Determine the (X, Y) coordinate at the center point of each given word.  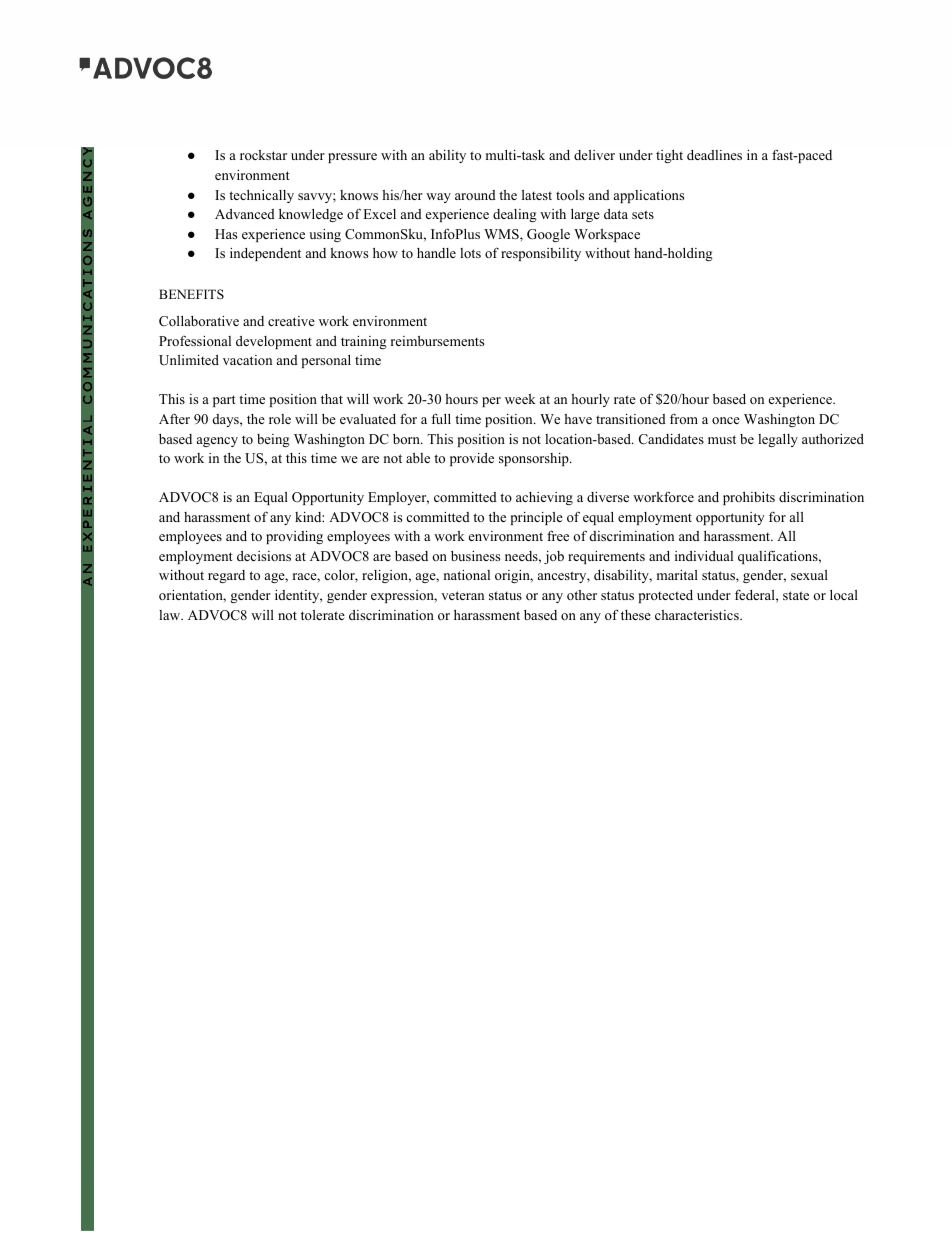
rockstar (263, 155)
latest (537, 195)
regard (226, 576)
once (726, 420)
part (224, 401)
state (796, 595)
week (520, 399)
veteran (462, 595)
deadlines (714, 155)
